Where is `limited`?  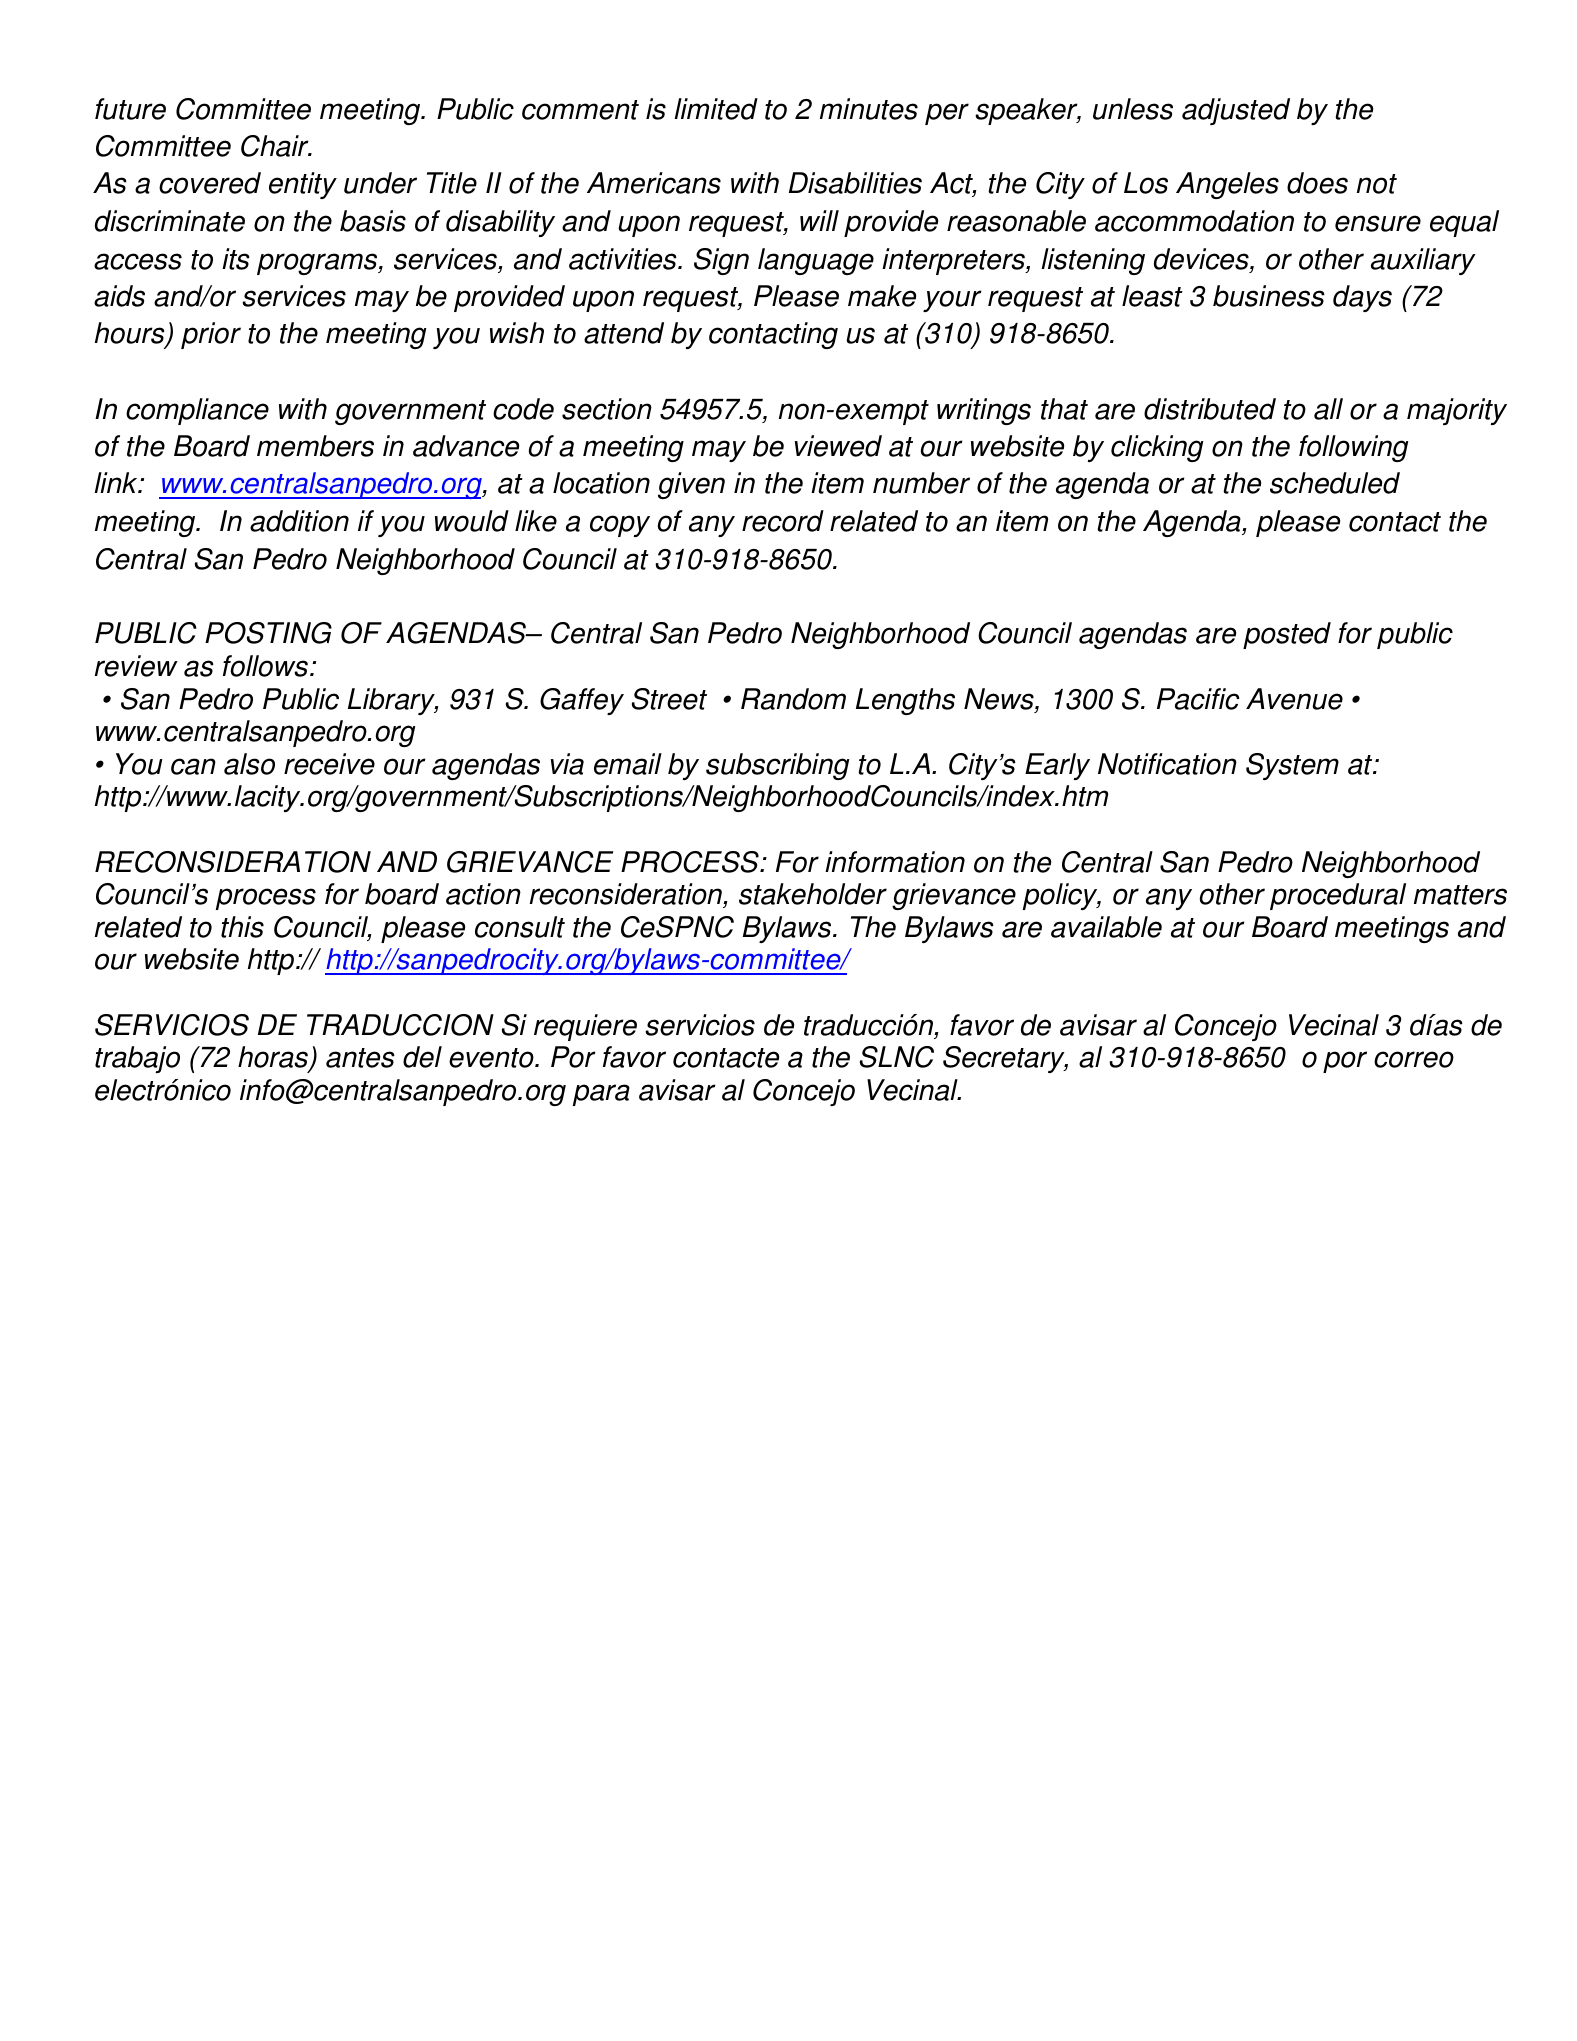 limited is located at coordinates (716, 109).
